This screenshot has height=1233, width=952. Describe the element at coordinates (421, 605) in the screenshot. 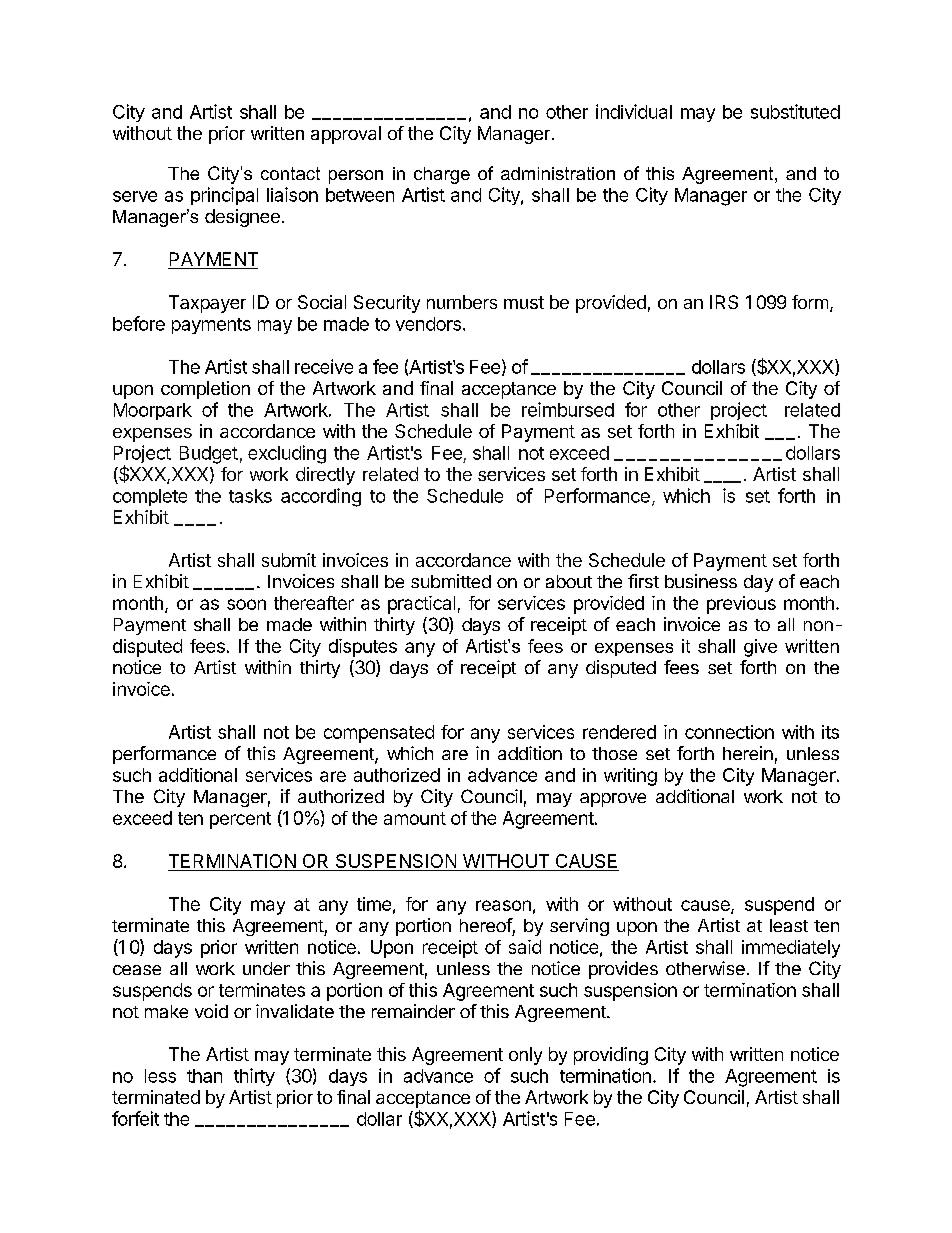

I see `practical` at that location.
